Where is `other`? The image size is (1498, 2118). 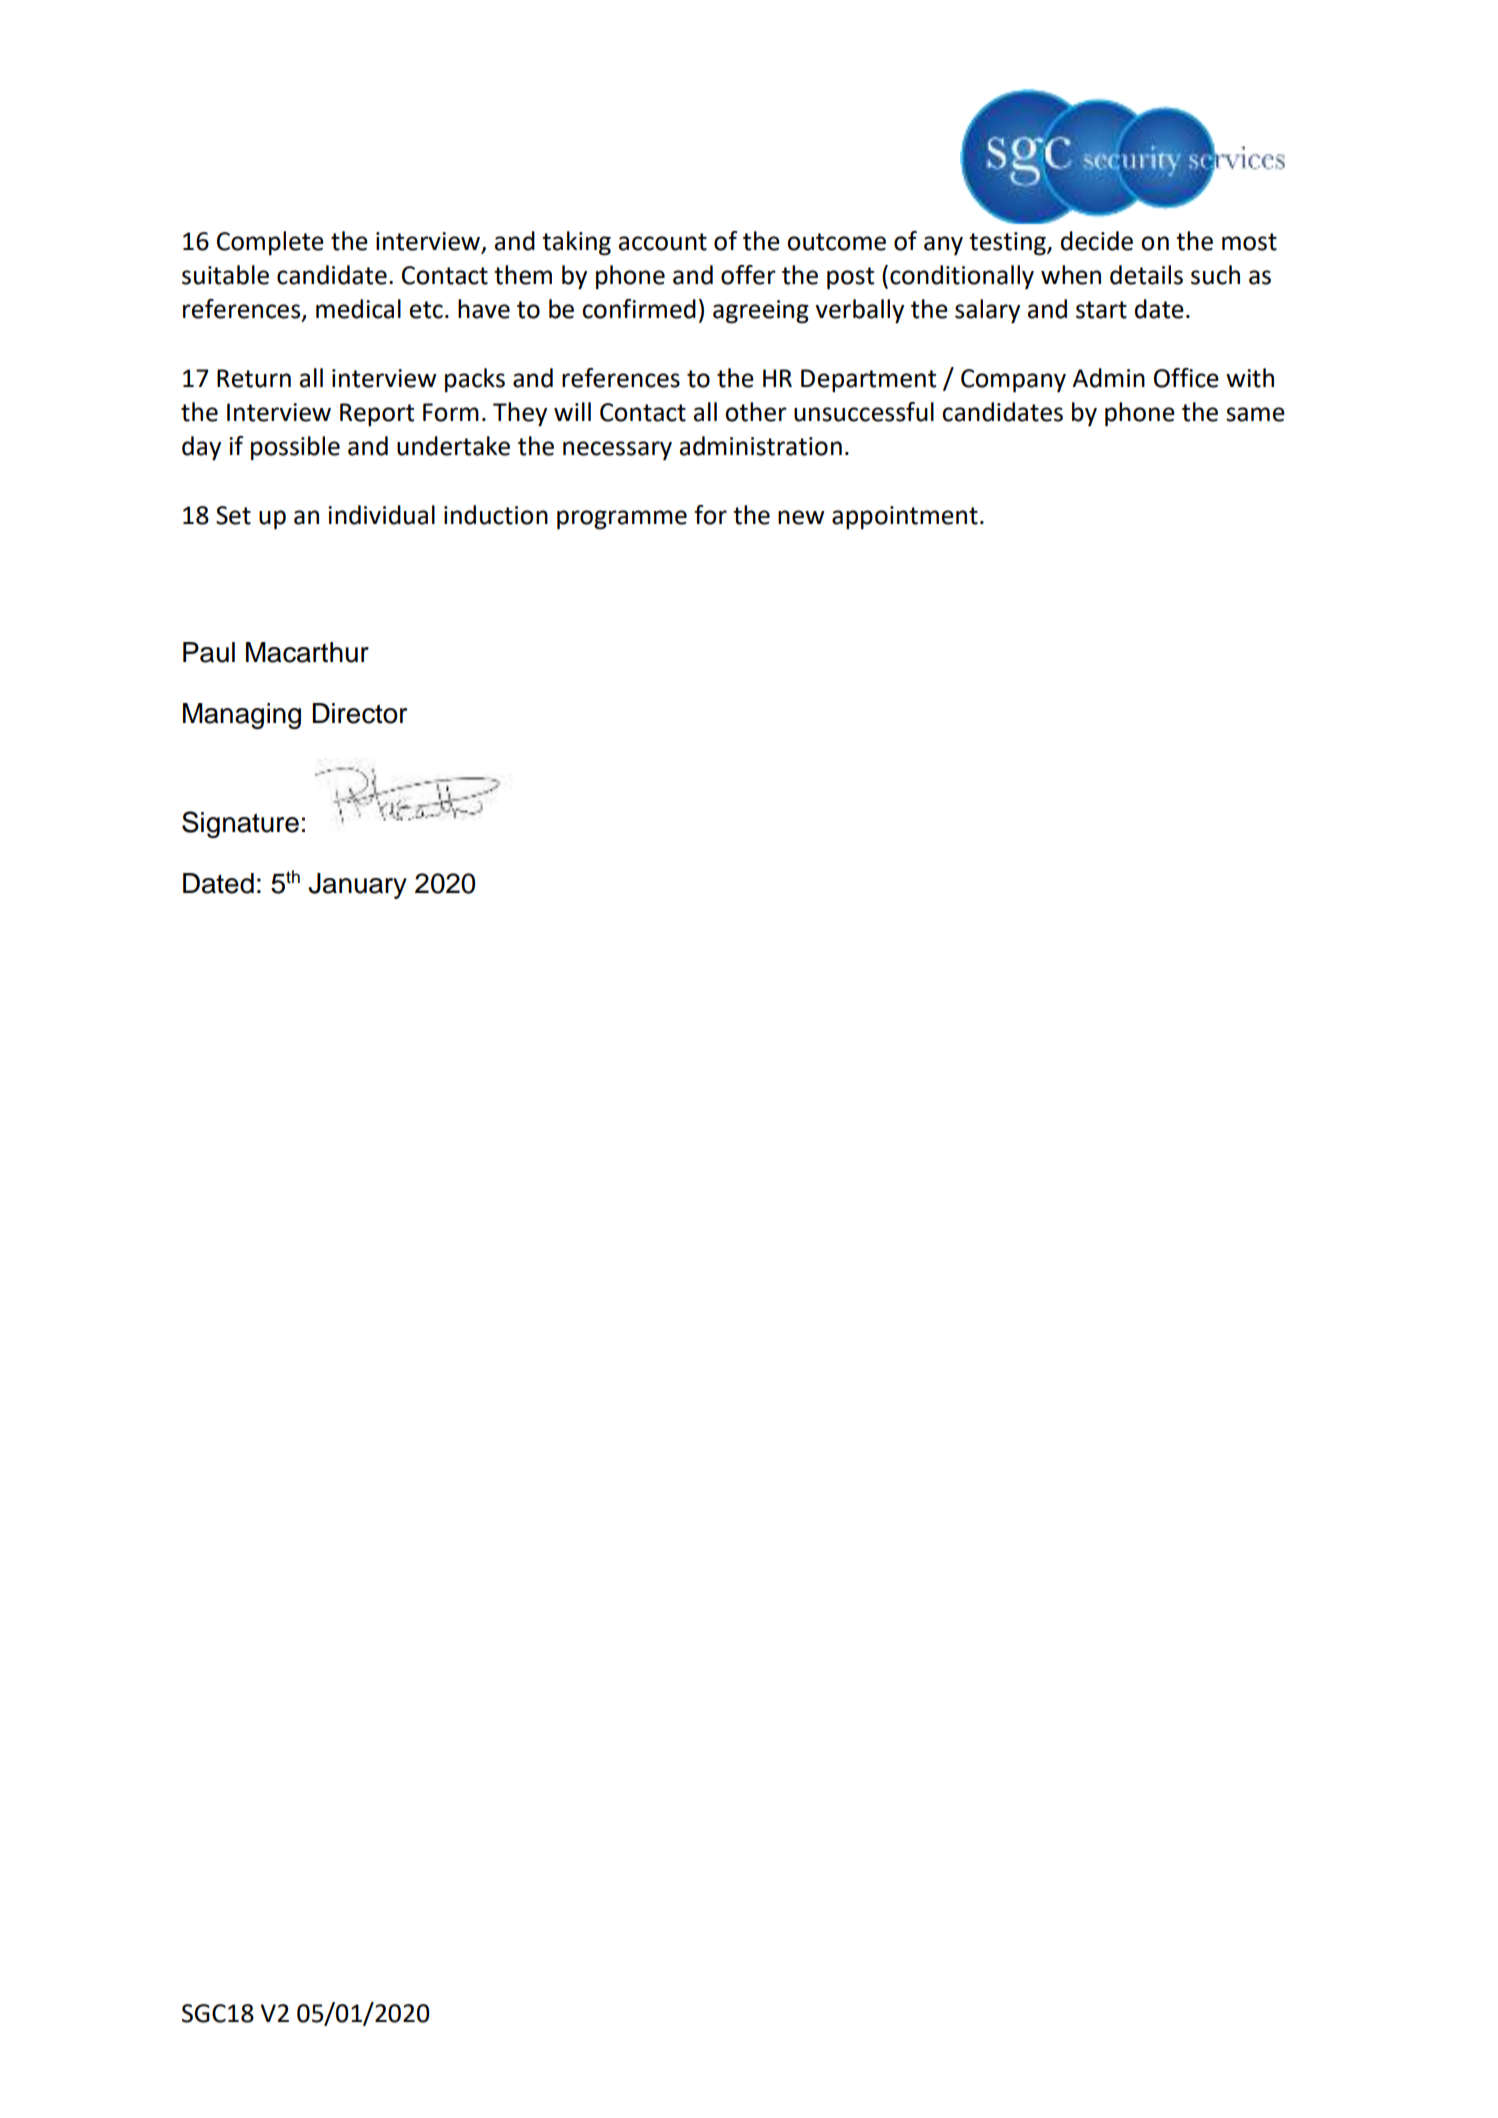 other is located at coordinates (756, 412).
